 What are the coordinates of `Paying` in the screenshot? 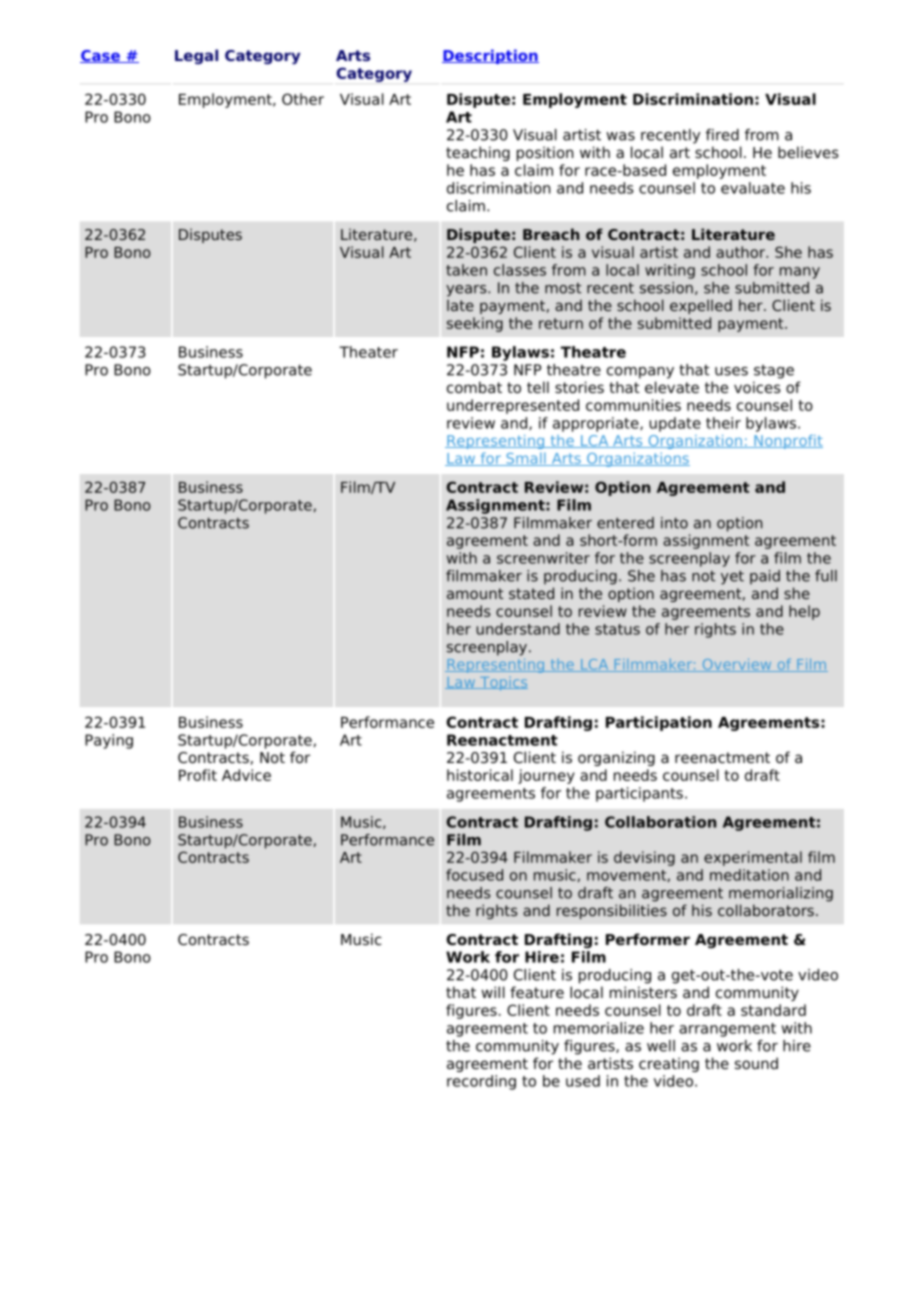 It's located at (109, 741).
